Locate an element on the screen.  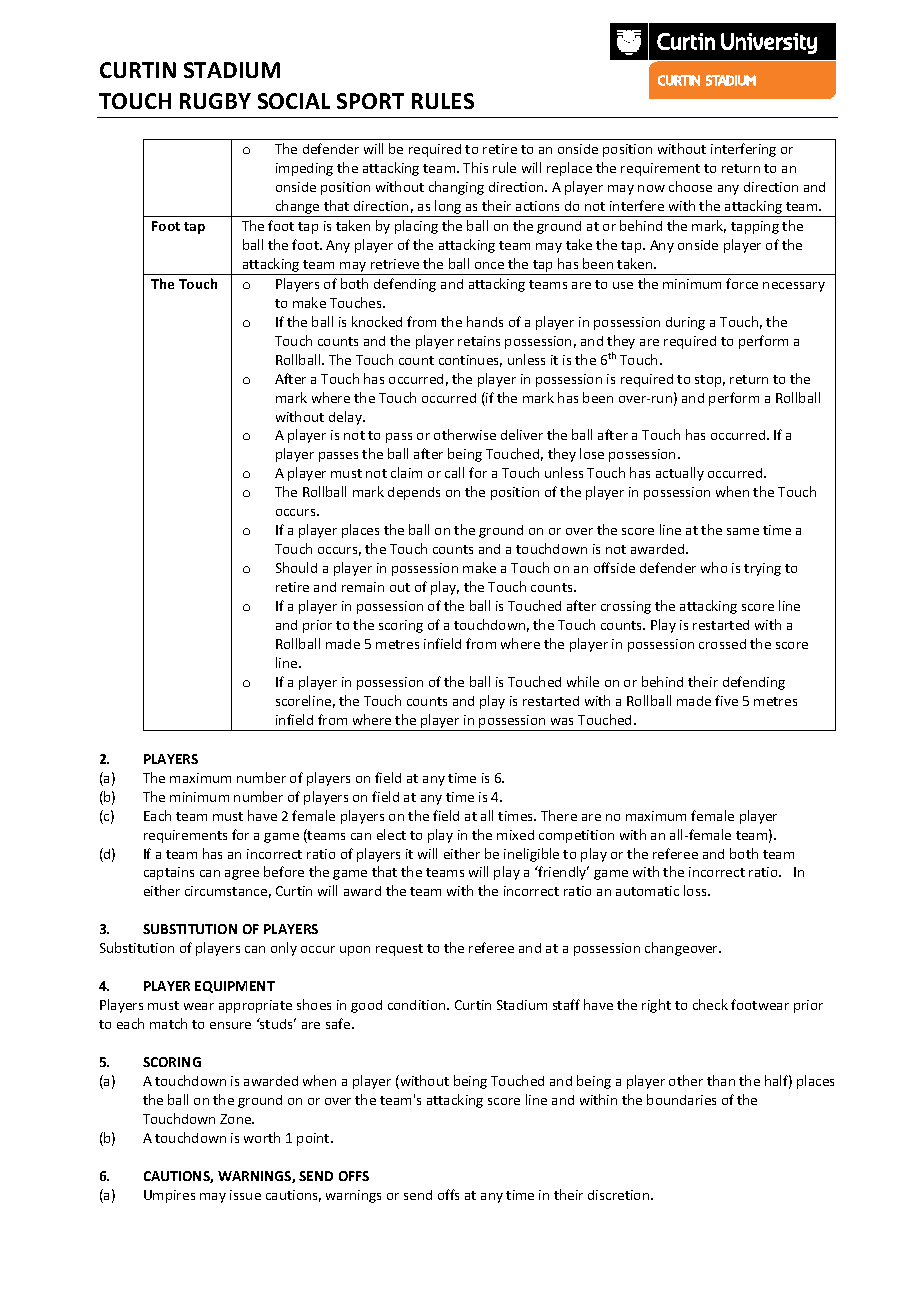
discretion is located at coordinates (620, 1195).
